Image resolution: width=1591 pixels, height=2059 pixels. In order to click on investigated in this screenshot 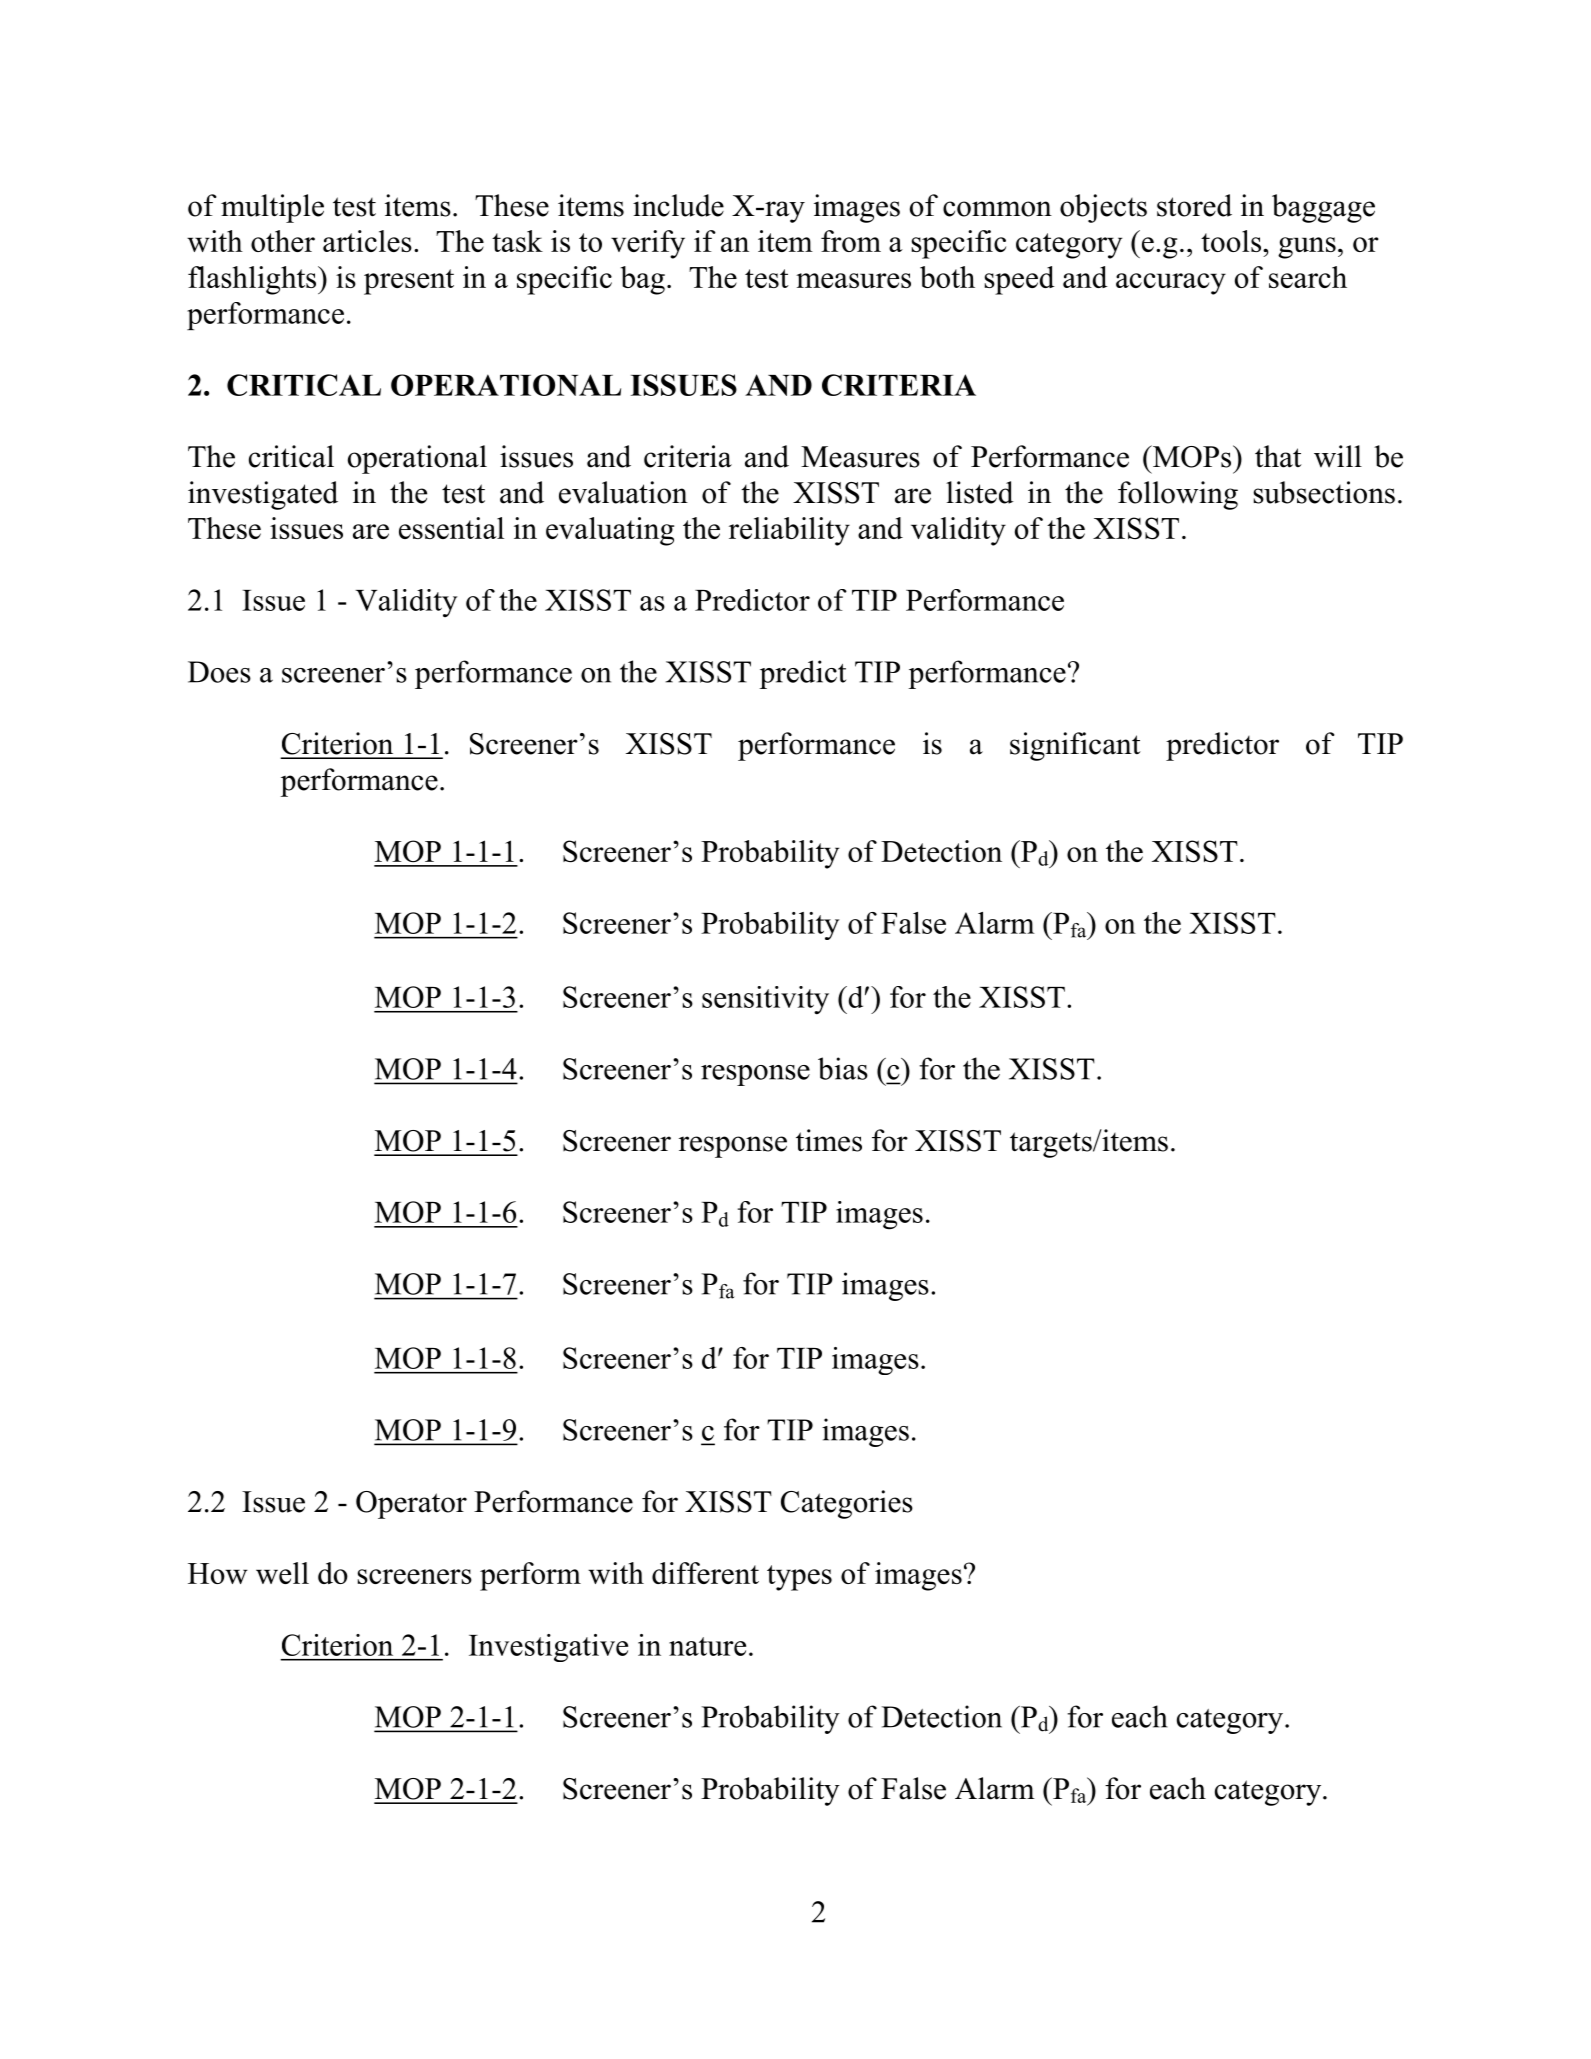, I will do `click(263, 495)`.
